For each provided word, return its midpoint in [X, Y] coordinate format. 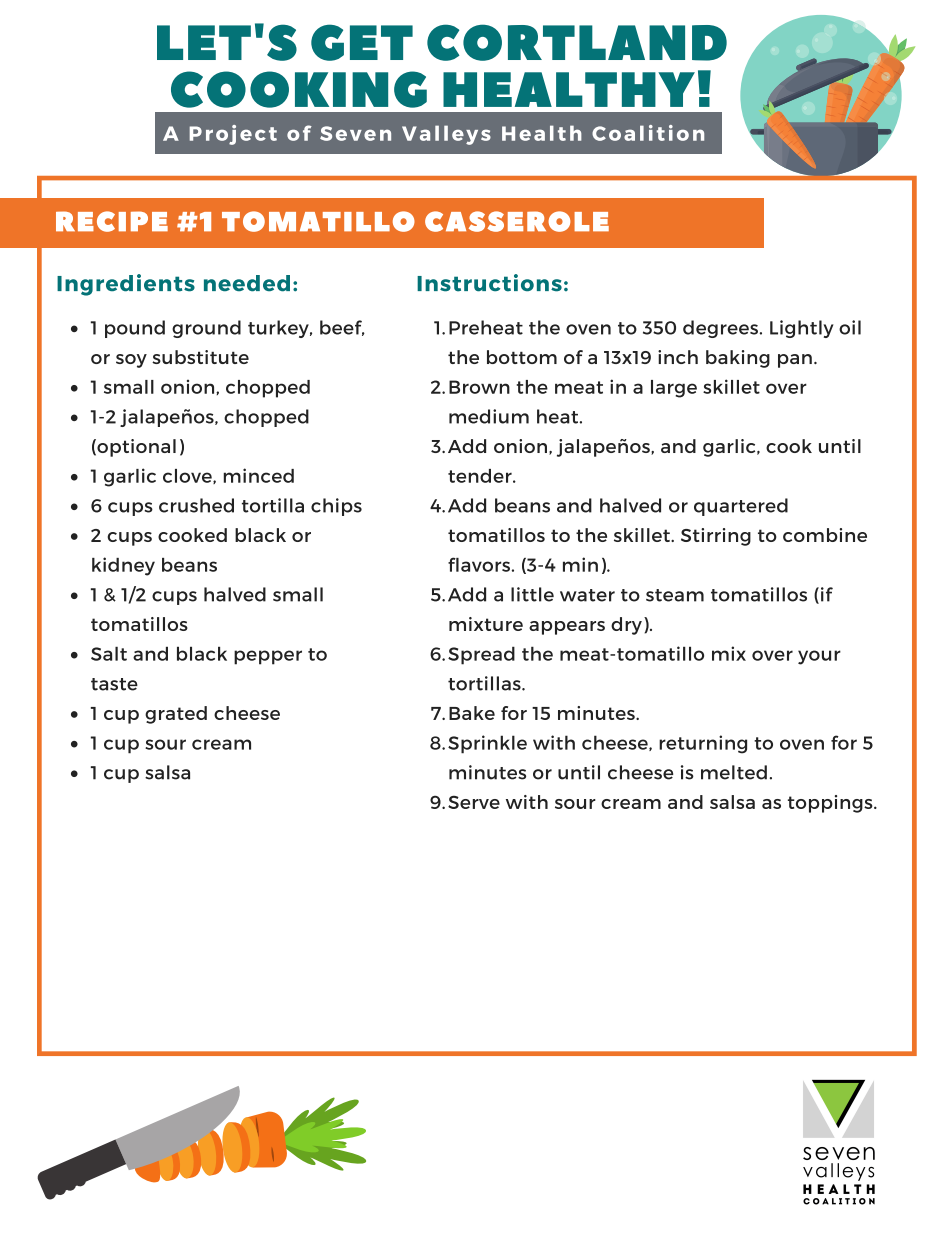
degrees [720, 329]
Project [233, 135]
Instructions [489, 283]
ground [206, 329]
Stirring [716, 537]
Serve [474, 802]
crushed [196, 505]
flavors [479, 564]
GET [362, 42]
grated [176, 715]
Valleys [446, 135]
